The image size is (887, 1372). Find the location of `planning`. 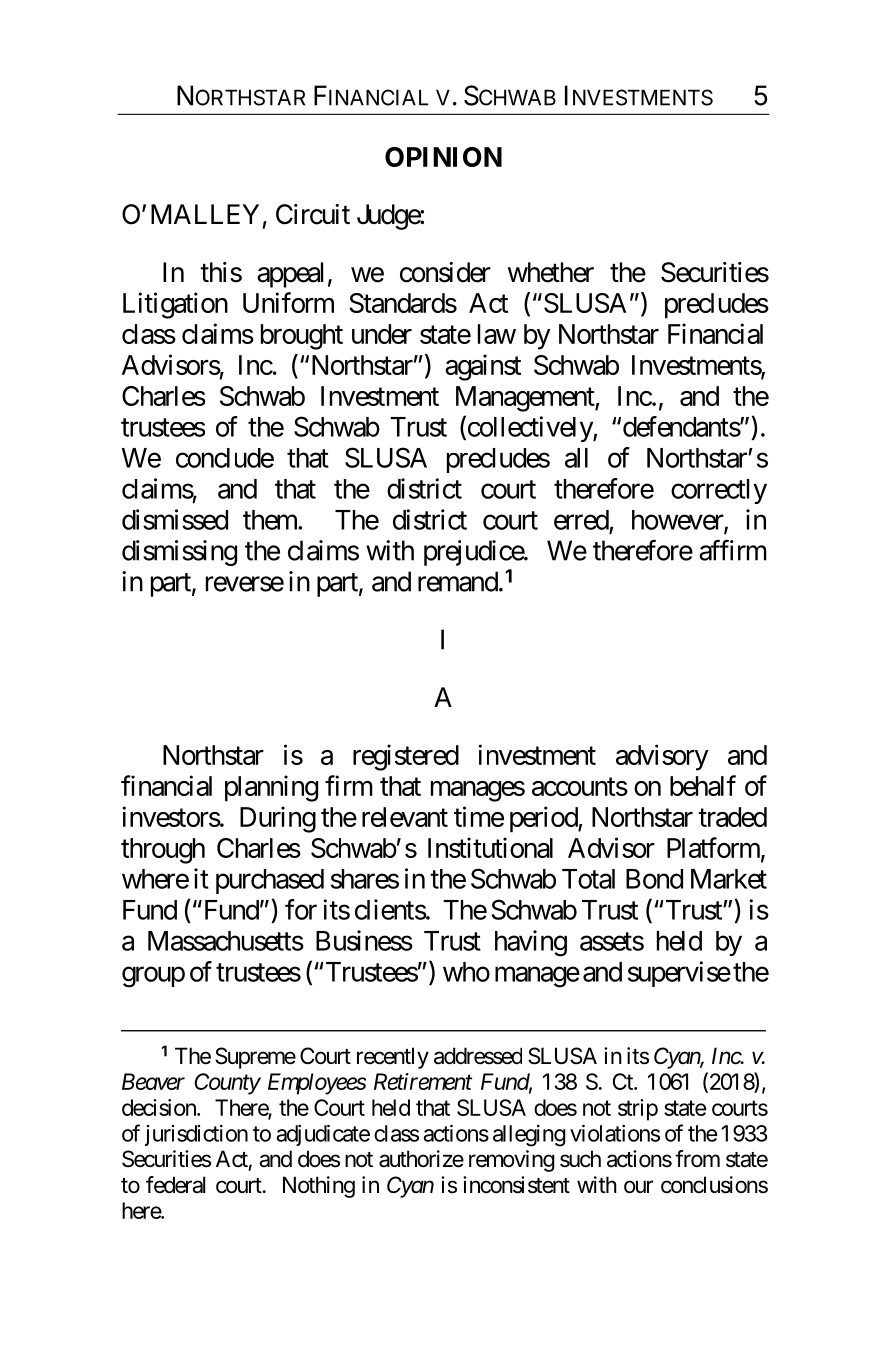

planning is located at coordinates (271, 788).
